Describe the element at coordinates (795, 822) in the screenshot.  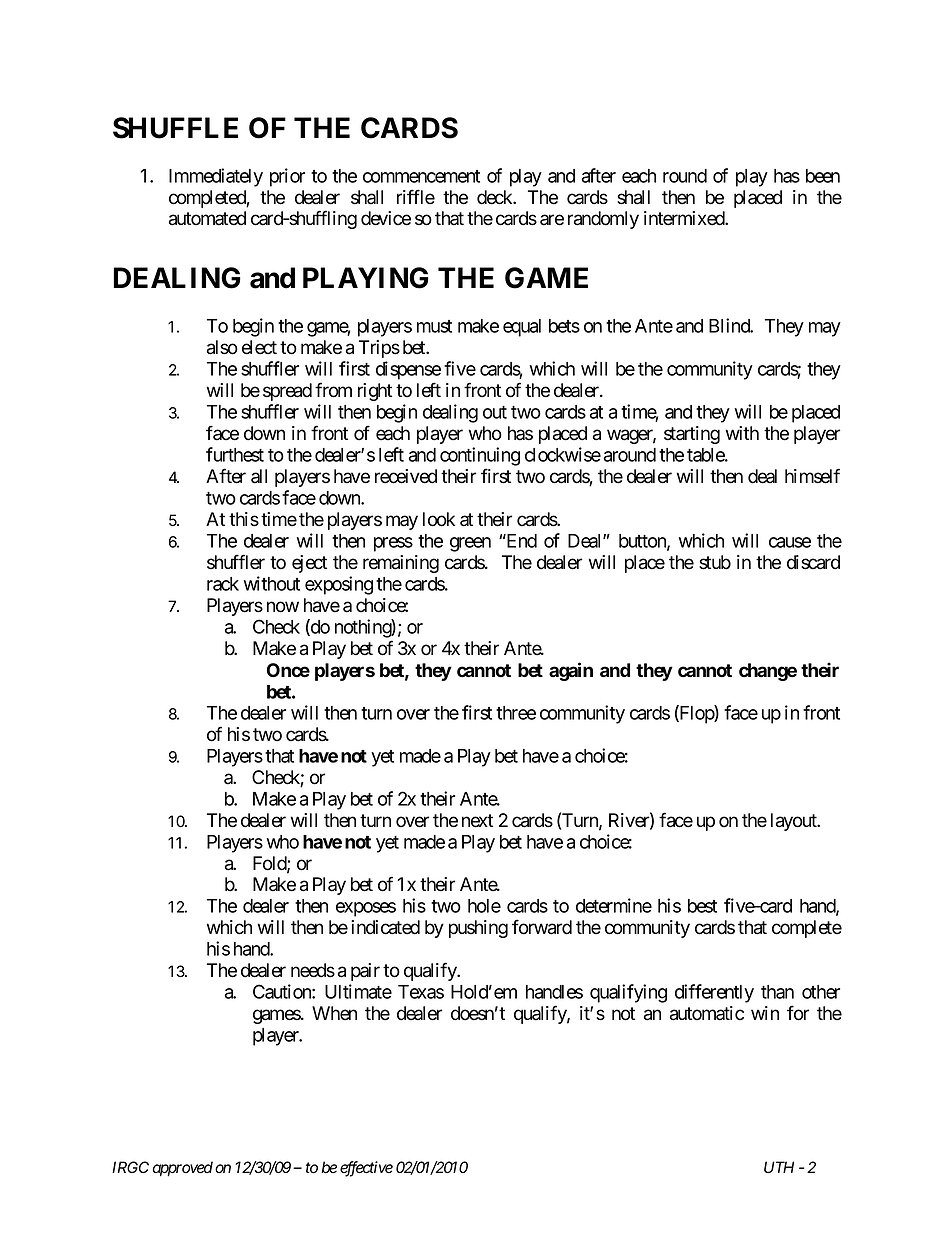
I see `layout` at that location.
